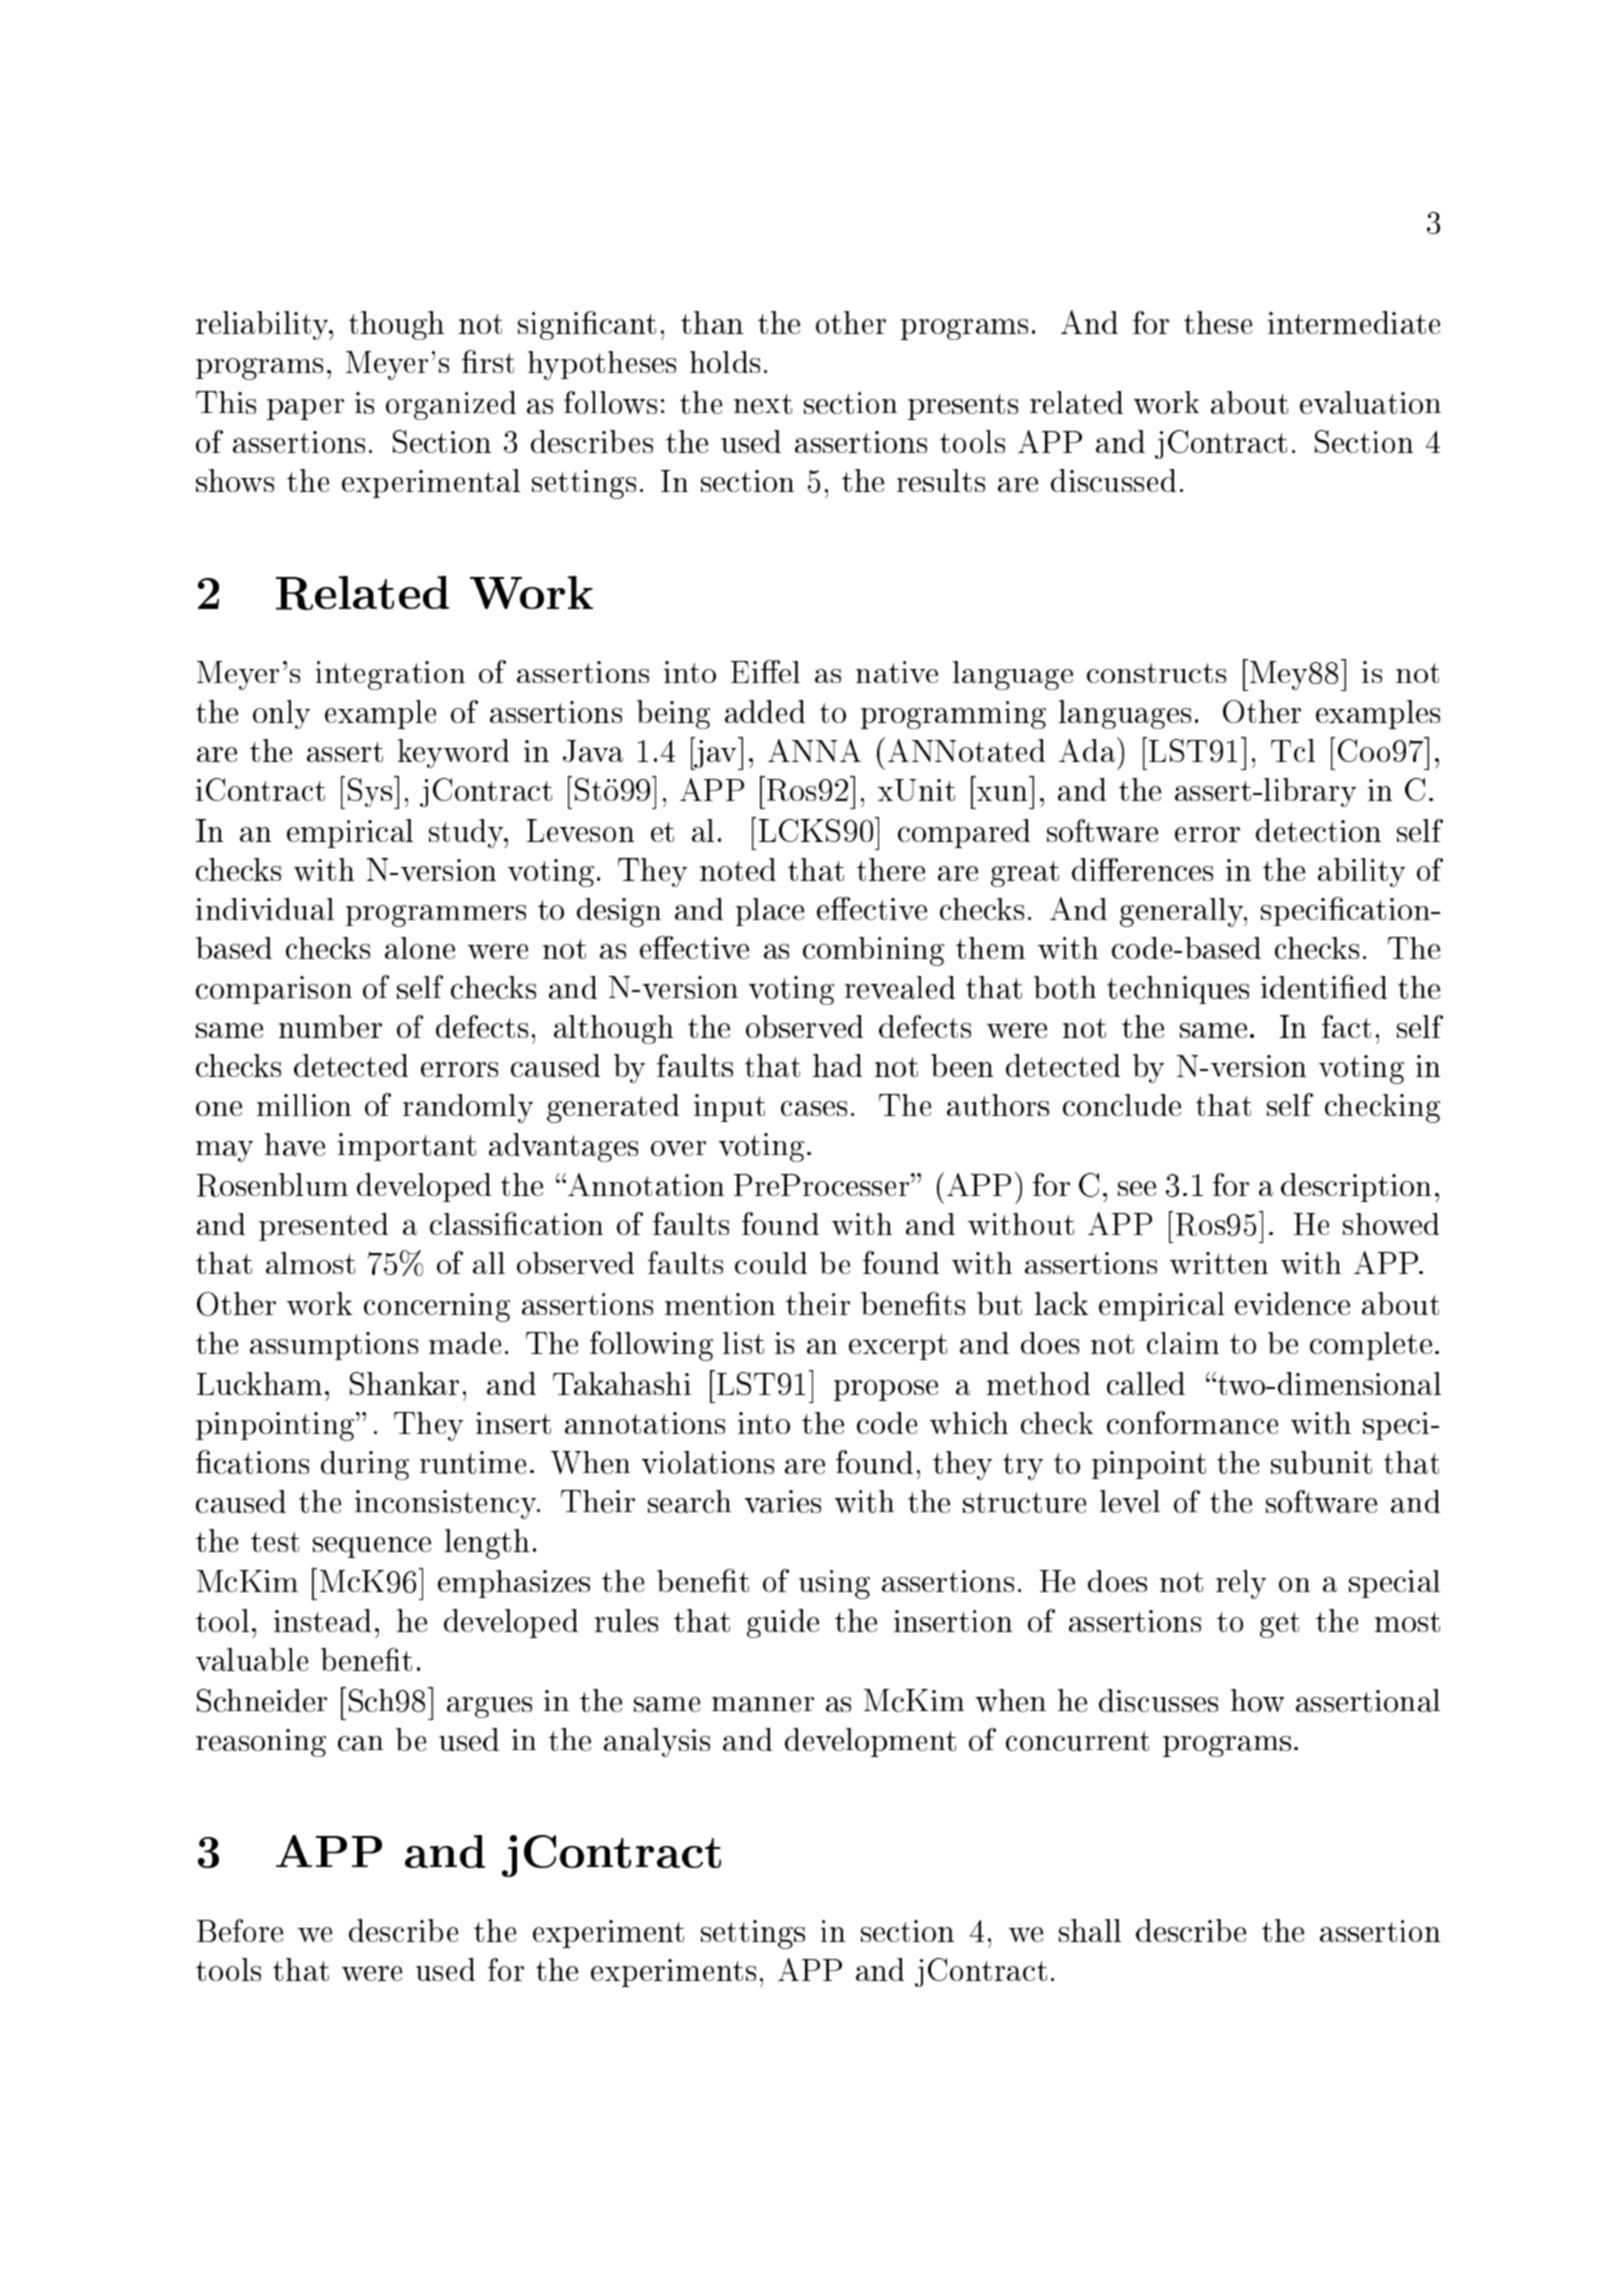 The height and width of the image is (2286, 1615). Describe the element at coordinates (886, 1390) in the image. I see `propose` at that location.
